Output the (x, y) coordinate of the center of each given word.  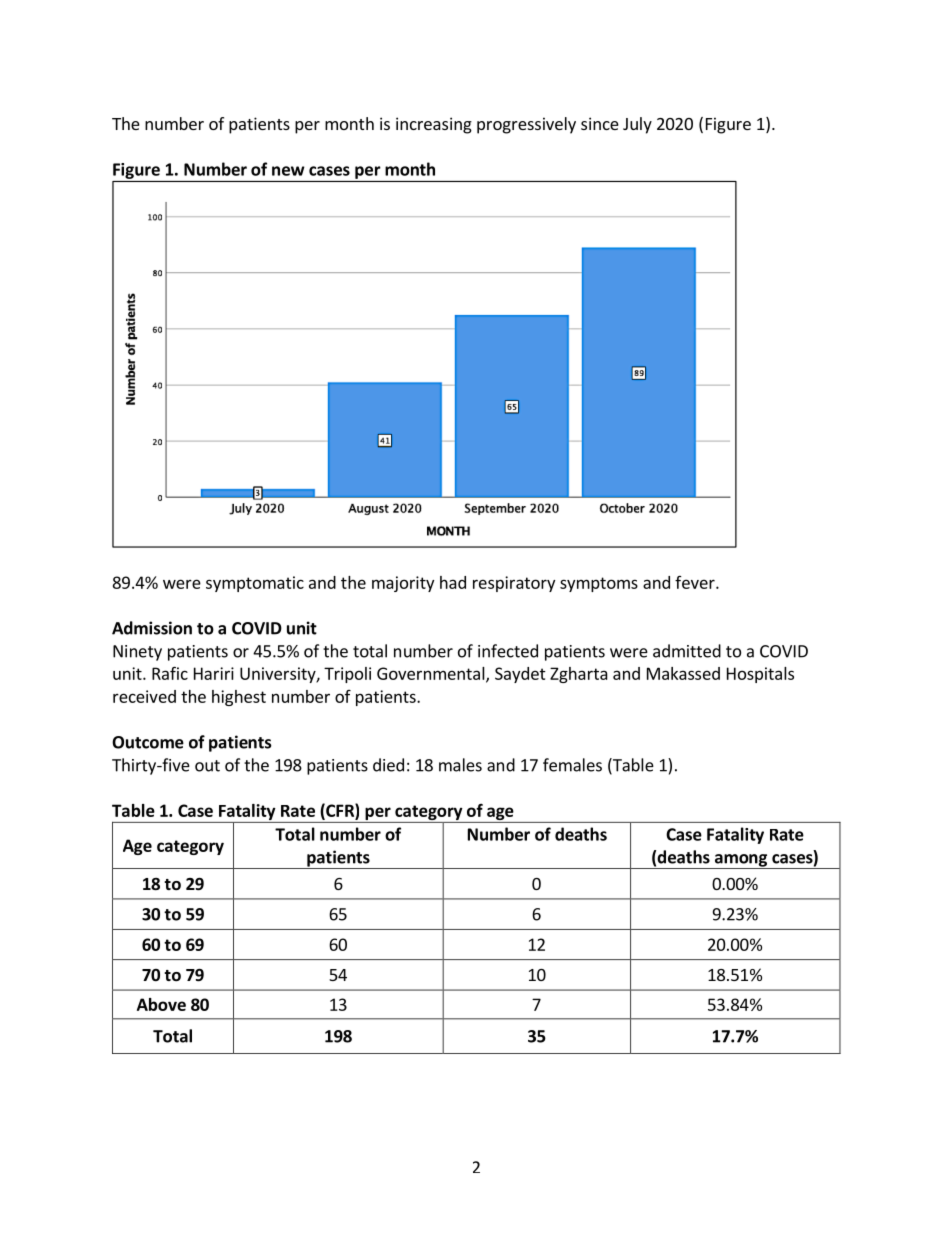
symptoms (599, 584)
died (388, 765)
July (637, 125)
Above (161, 1004)
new (288, 171)
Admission (152, 628)
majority (403, 584)
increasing (434, 125)
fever (696, 582)
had (453, 582)
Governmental (431, 673)
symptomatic (255, 584)
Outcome (148, 742)
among (740, 861)
